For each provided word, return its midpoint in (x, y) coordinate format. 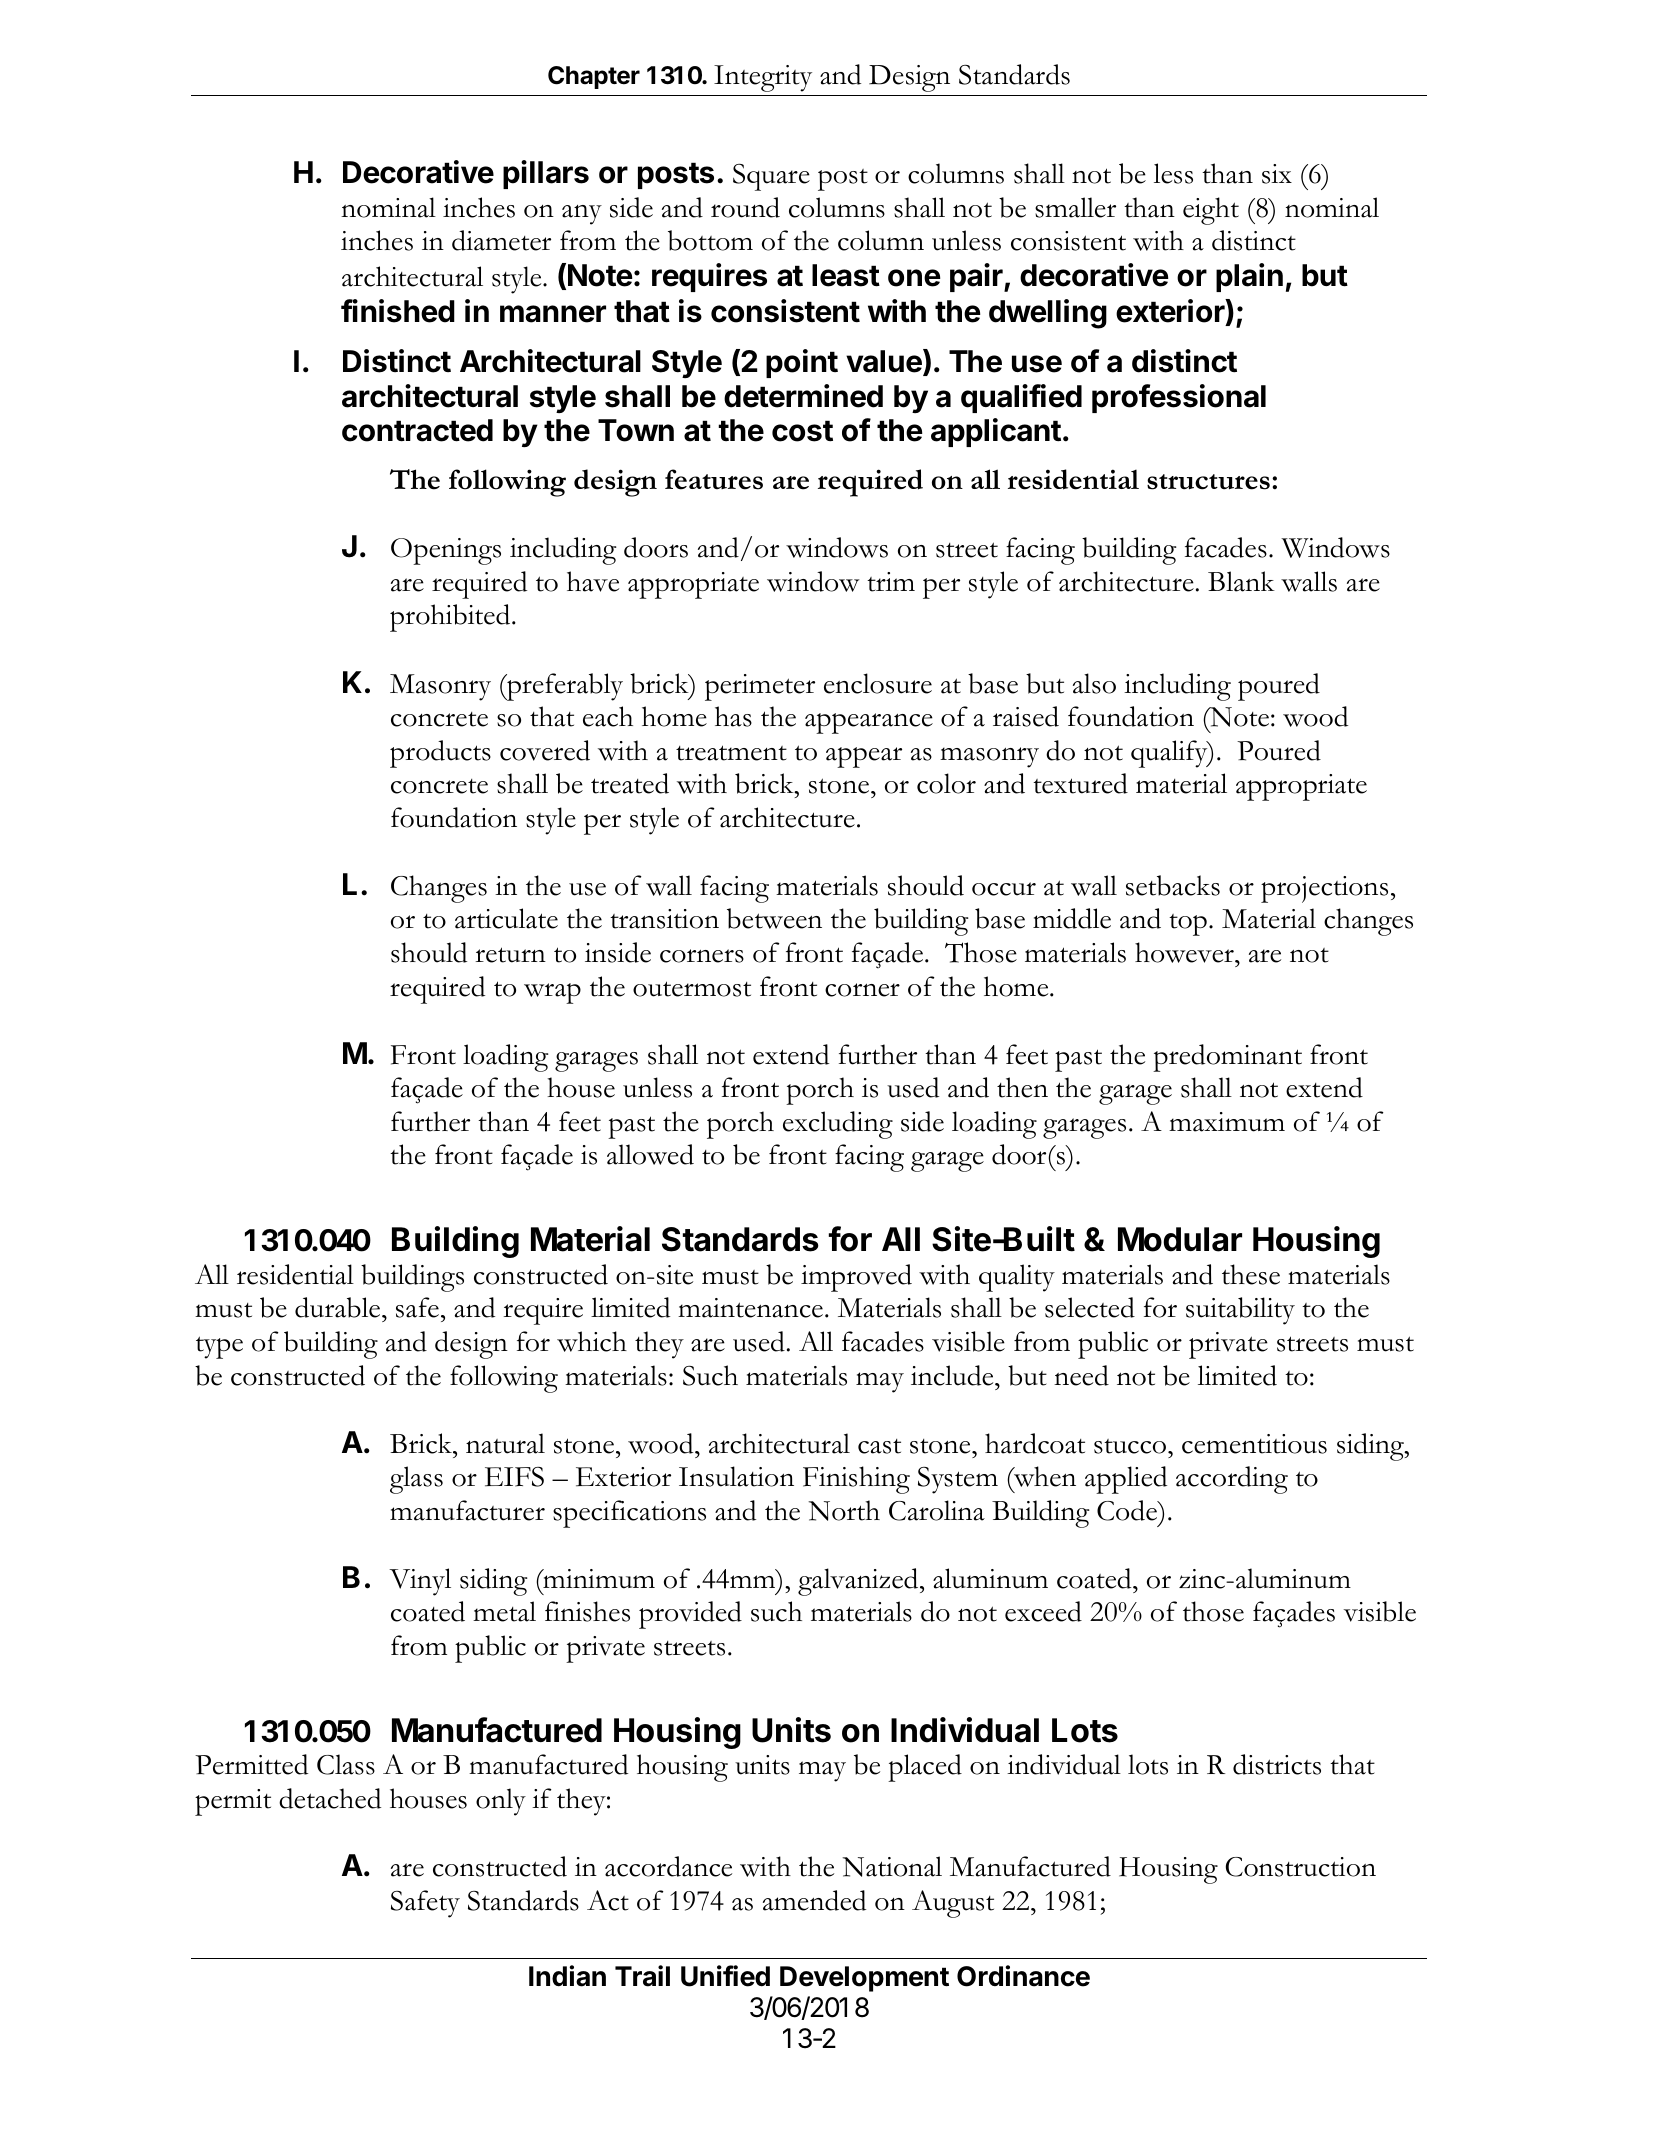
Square (771, 177)
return (510, 955)
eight (1211, 211)
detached (330, 1798)
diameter (501, 240)
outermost (692, 989)
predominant (1227, 1058)
